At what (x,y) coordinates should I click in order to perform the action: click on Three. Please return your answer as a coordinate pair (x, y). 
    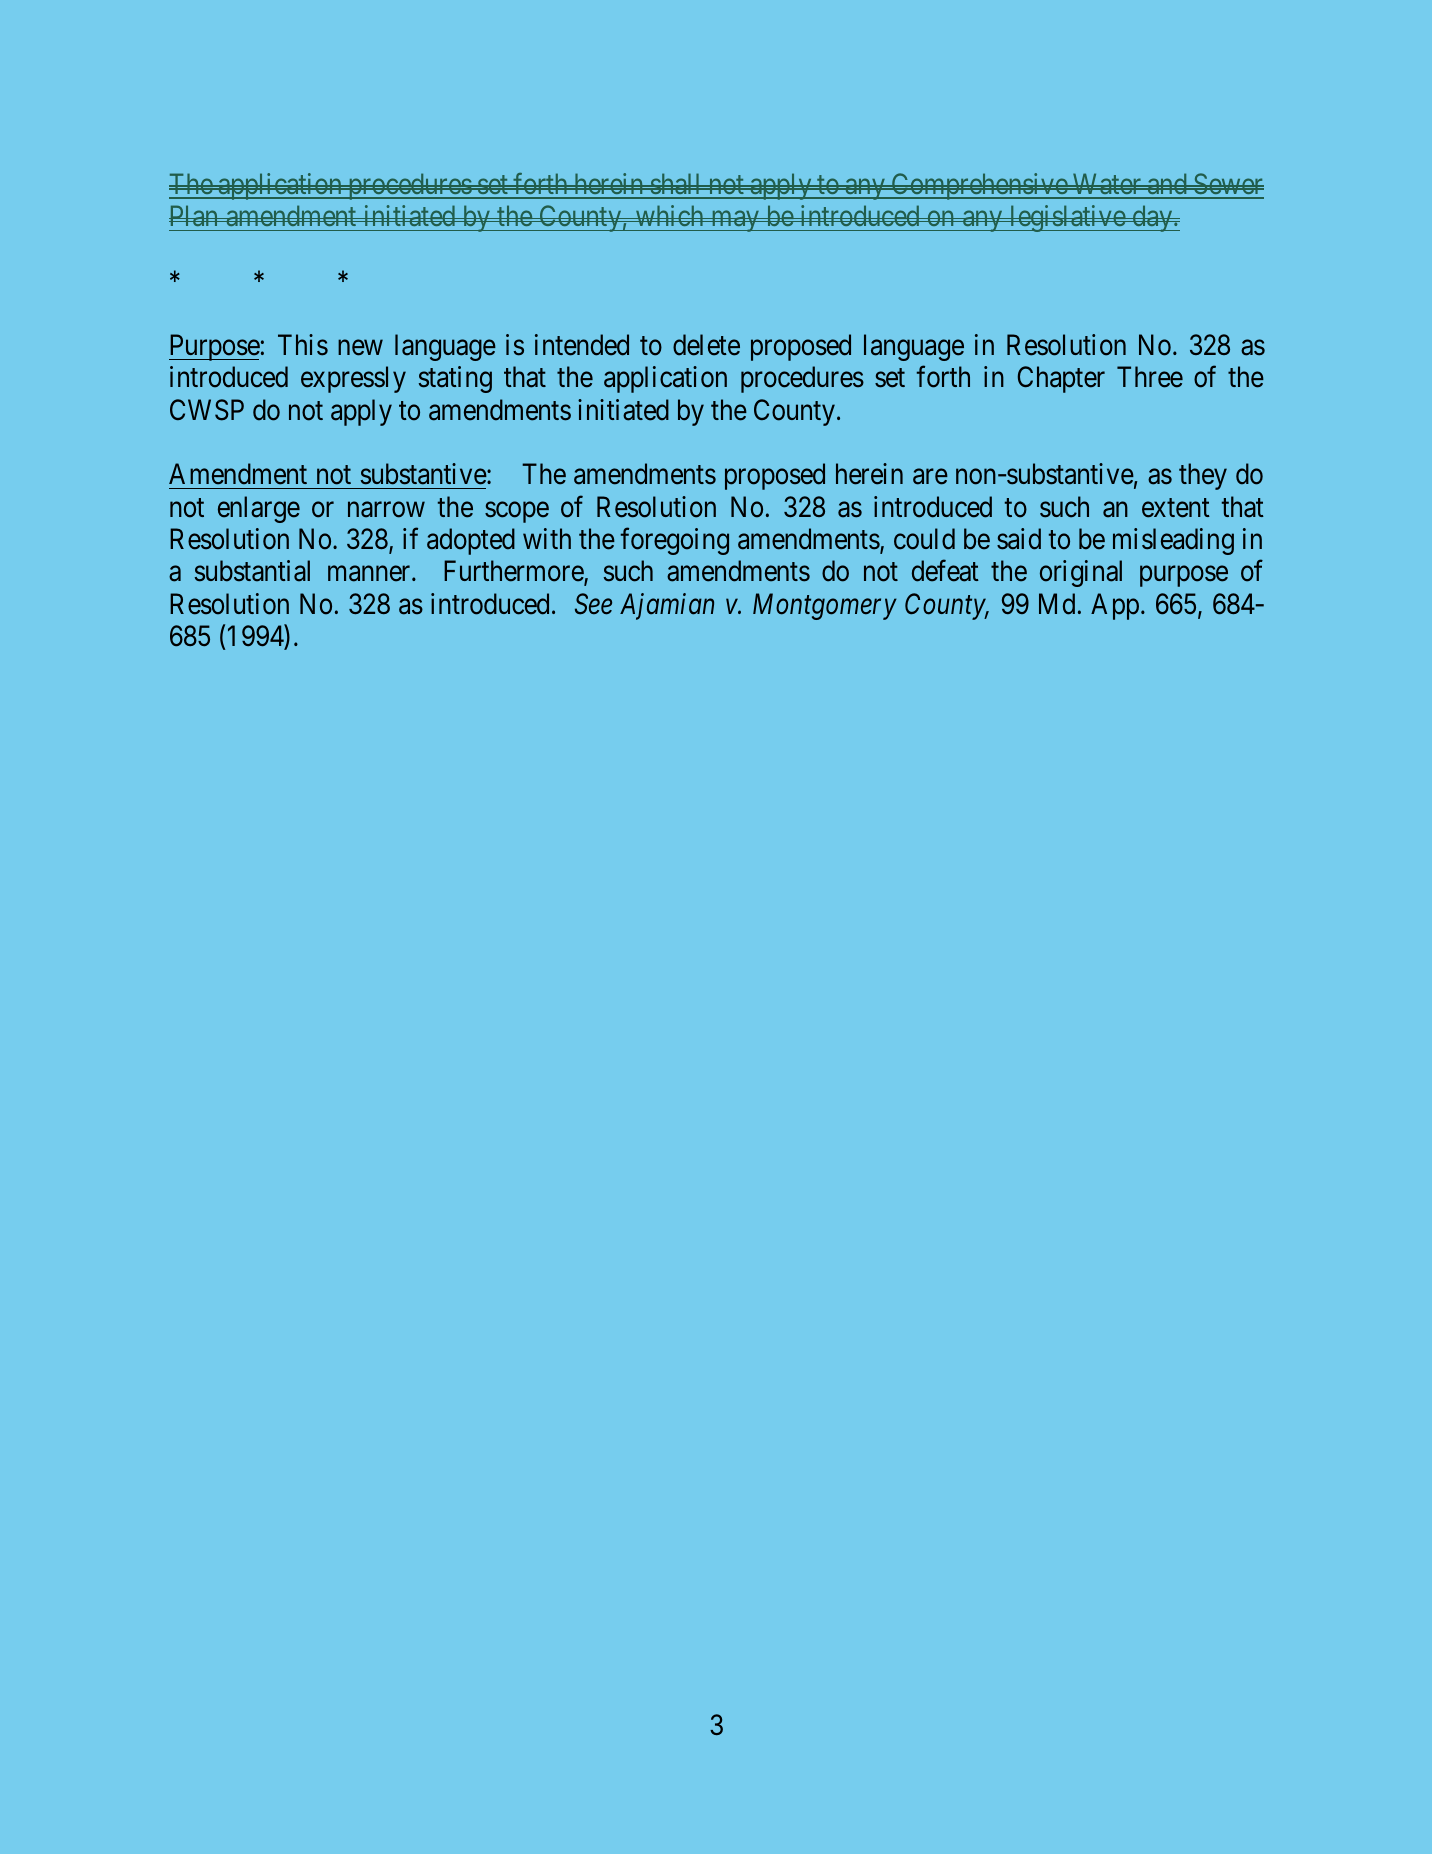
    Looking at the image, I should click on (1150, 377).
